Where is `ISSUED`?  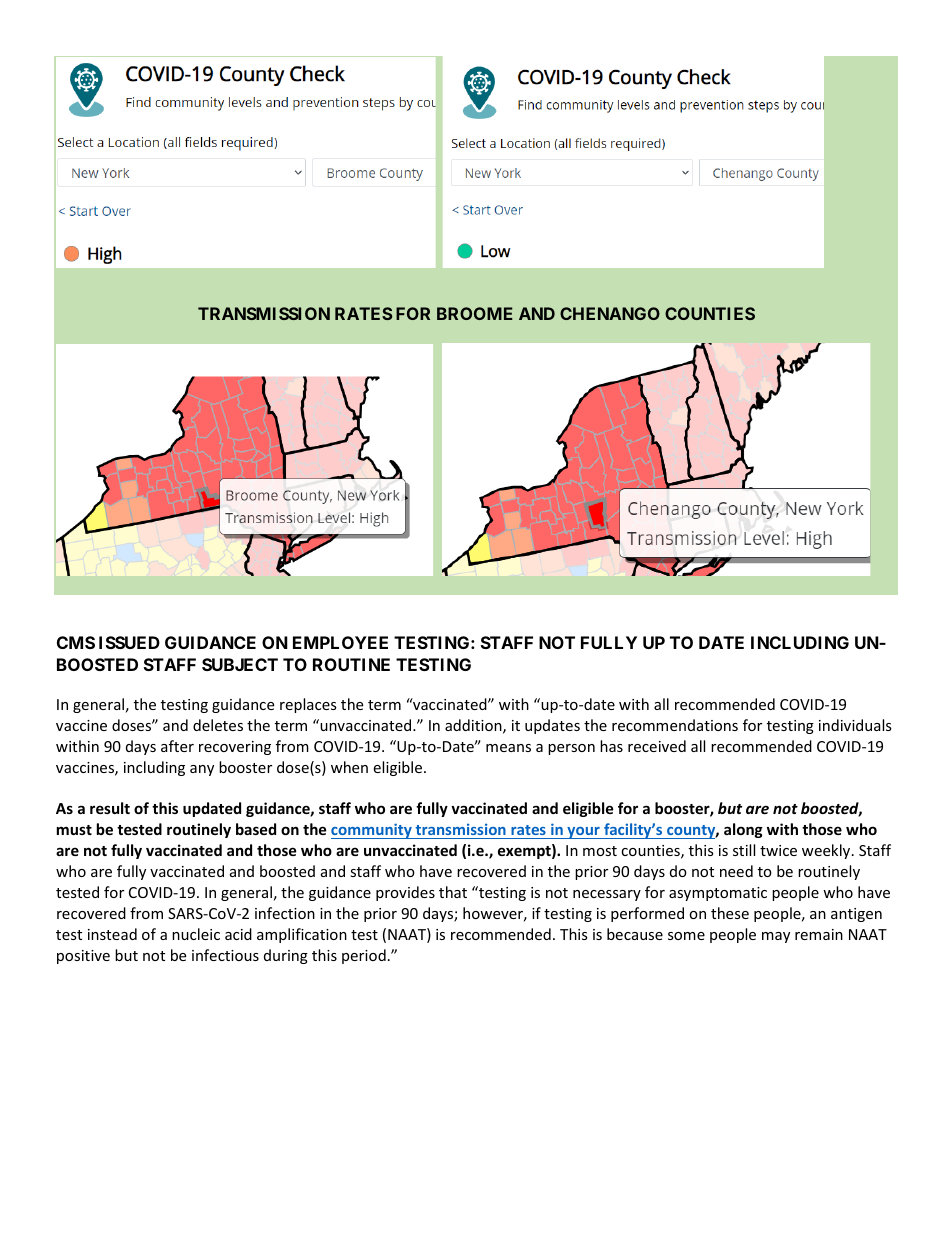
ISSUED is located at coordinates (129, 642).
